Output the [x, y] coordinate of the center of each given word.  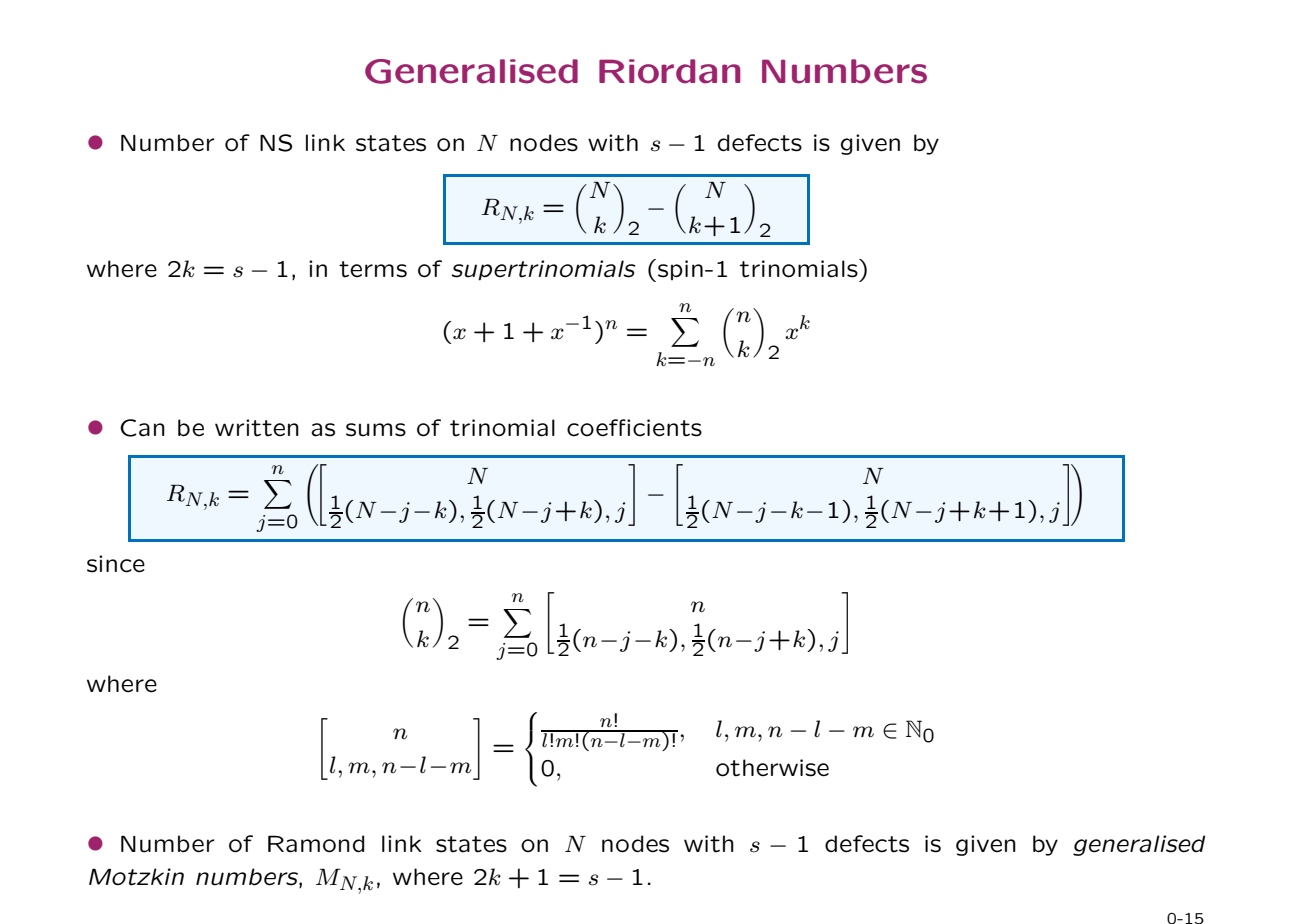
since [116, 564]
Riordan [670, 71]
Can [142, 428]
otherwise [772, 768]
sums [376, 430]
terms [373, 269]
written [257, 428]
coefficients [634, 428]
